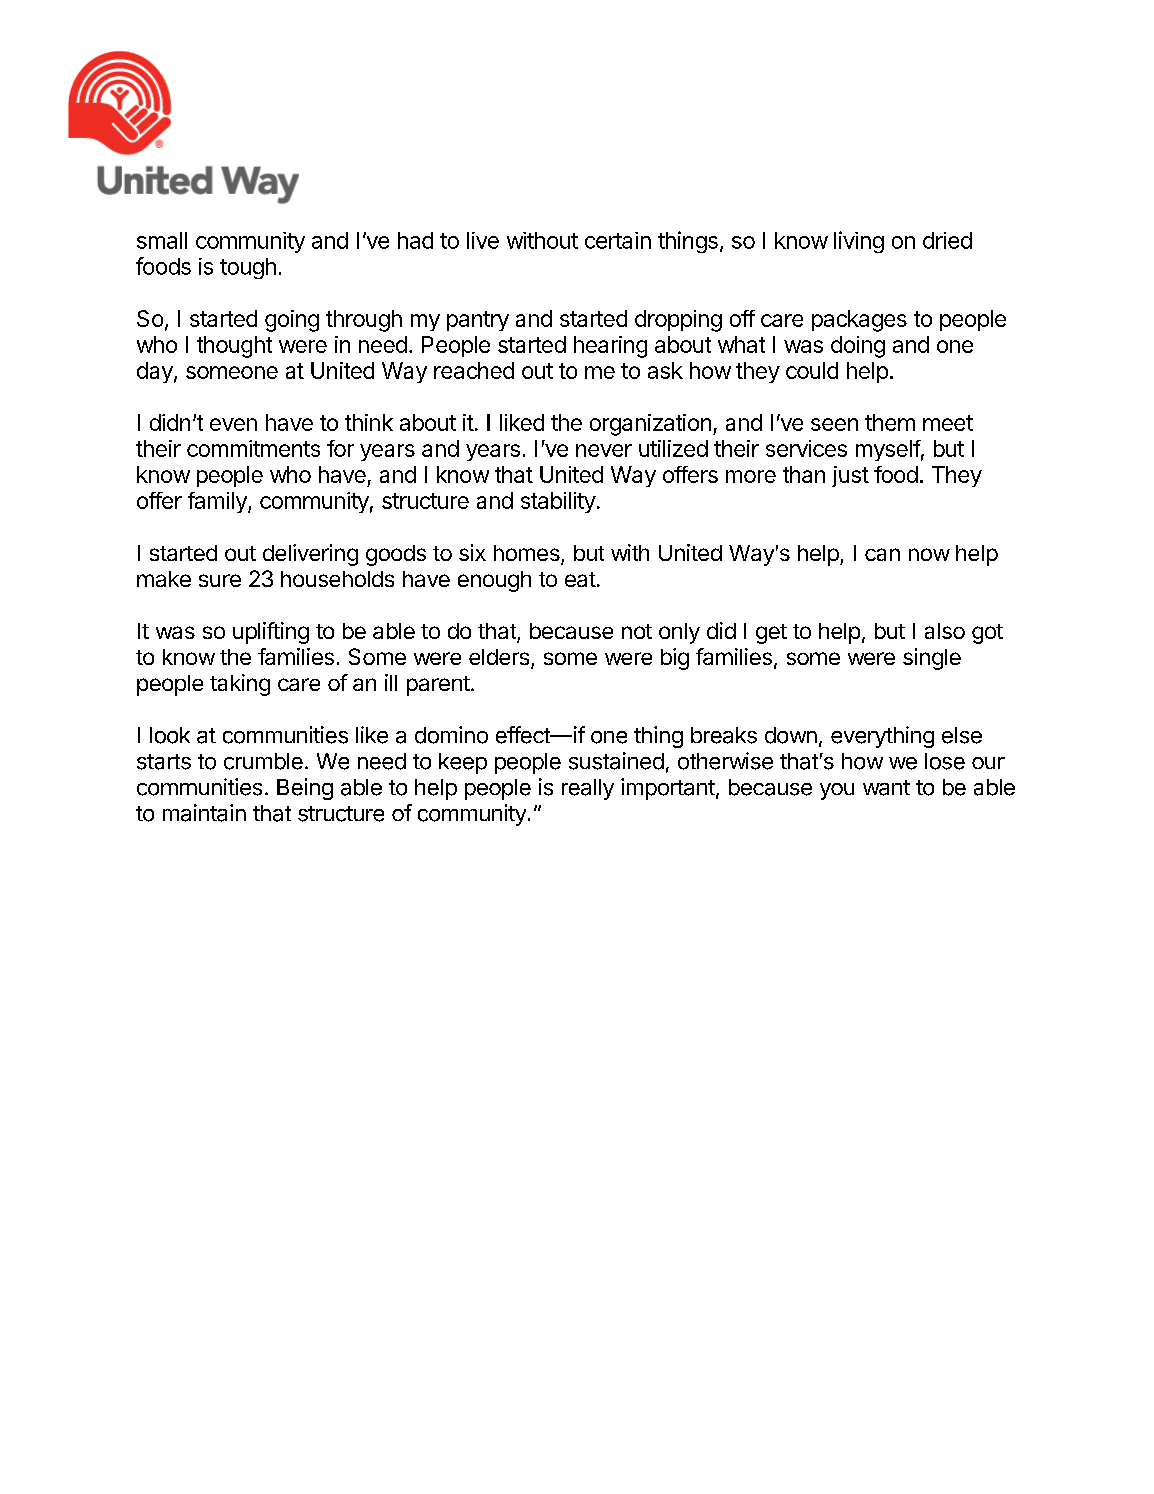 The width and height of the screenshot is (1154, 1494). Describe the element at coordinates (305, 789) in the screenshot. I see `Being` at that location.
